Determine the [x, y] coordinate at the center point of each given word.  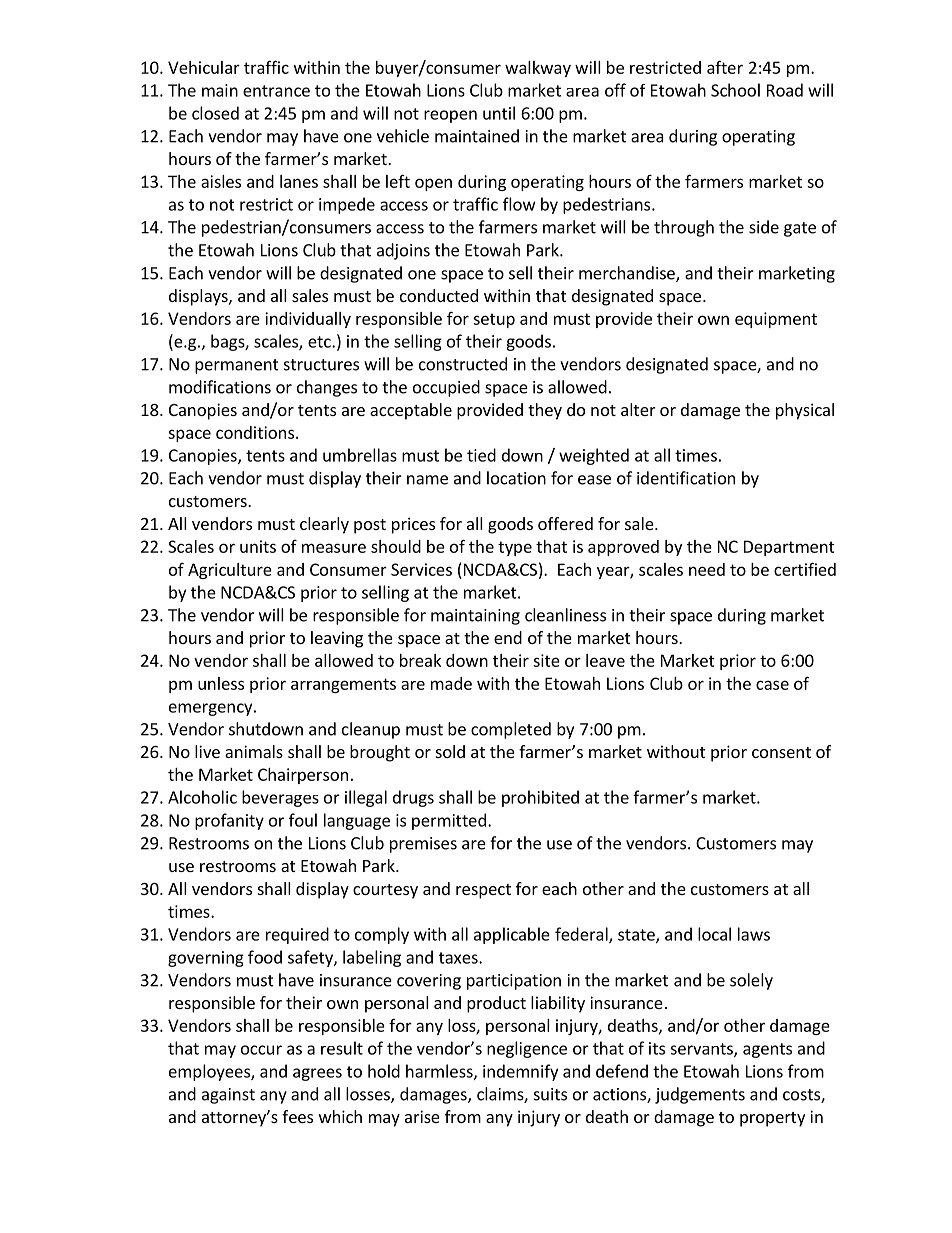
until [499, 113]
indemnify [520, 1072]
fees [297, 1116]
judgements [700, 1095]
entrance [276, 91]
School [735, 90]
